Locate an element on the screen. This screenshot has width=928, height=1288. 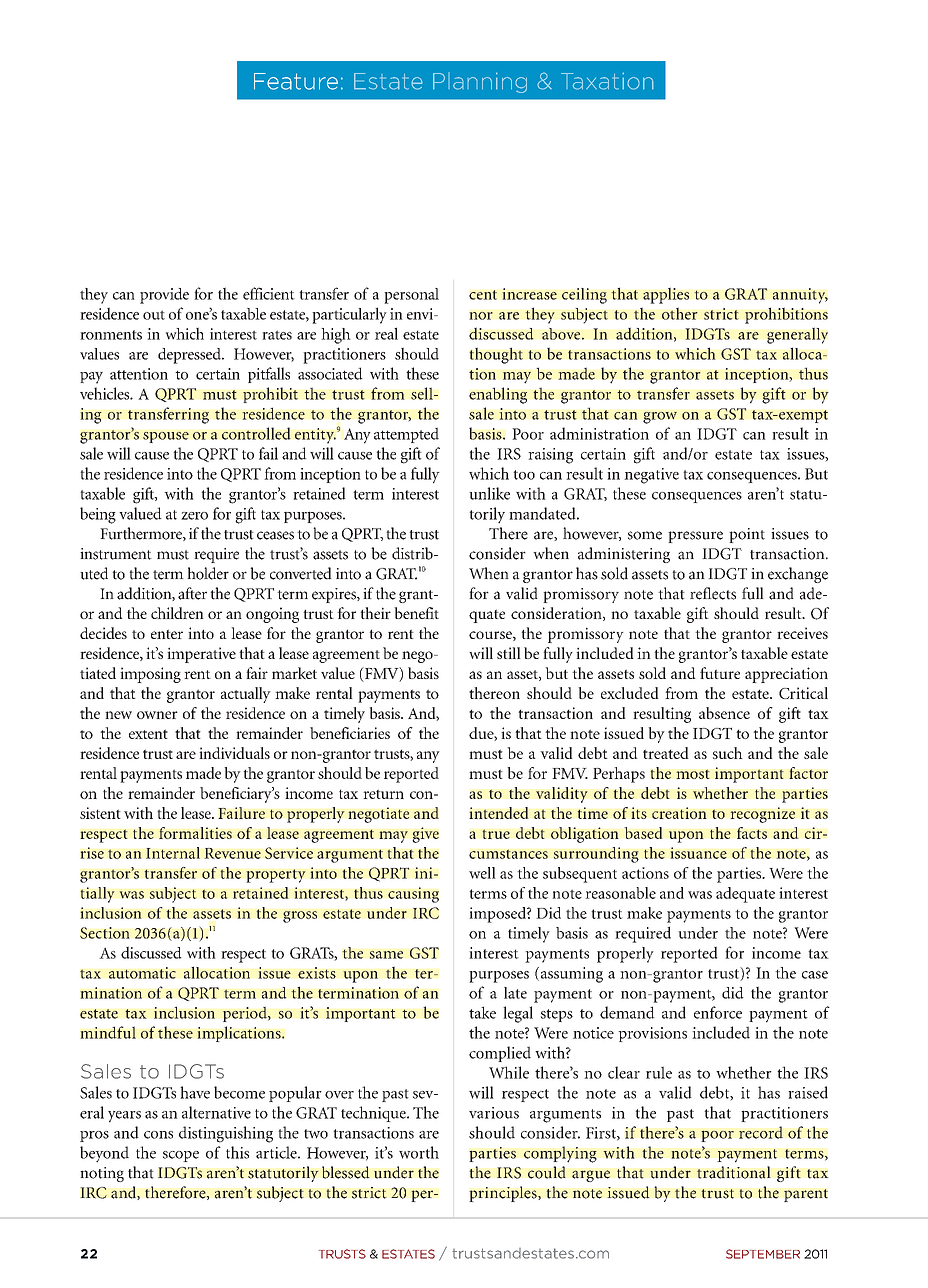
future is located at coordinates (720, 673).
